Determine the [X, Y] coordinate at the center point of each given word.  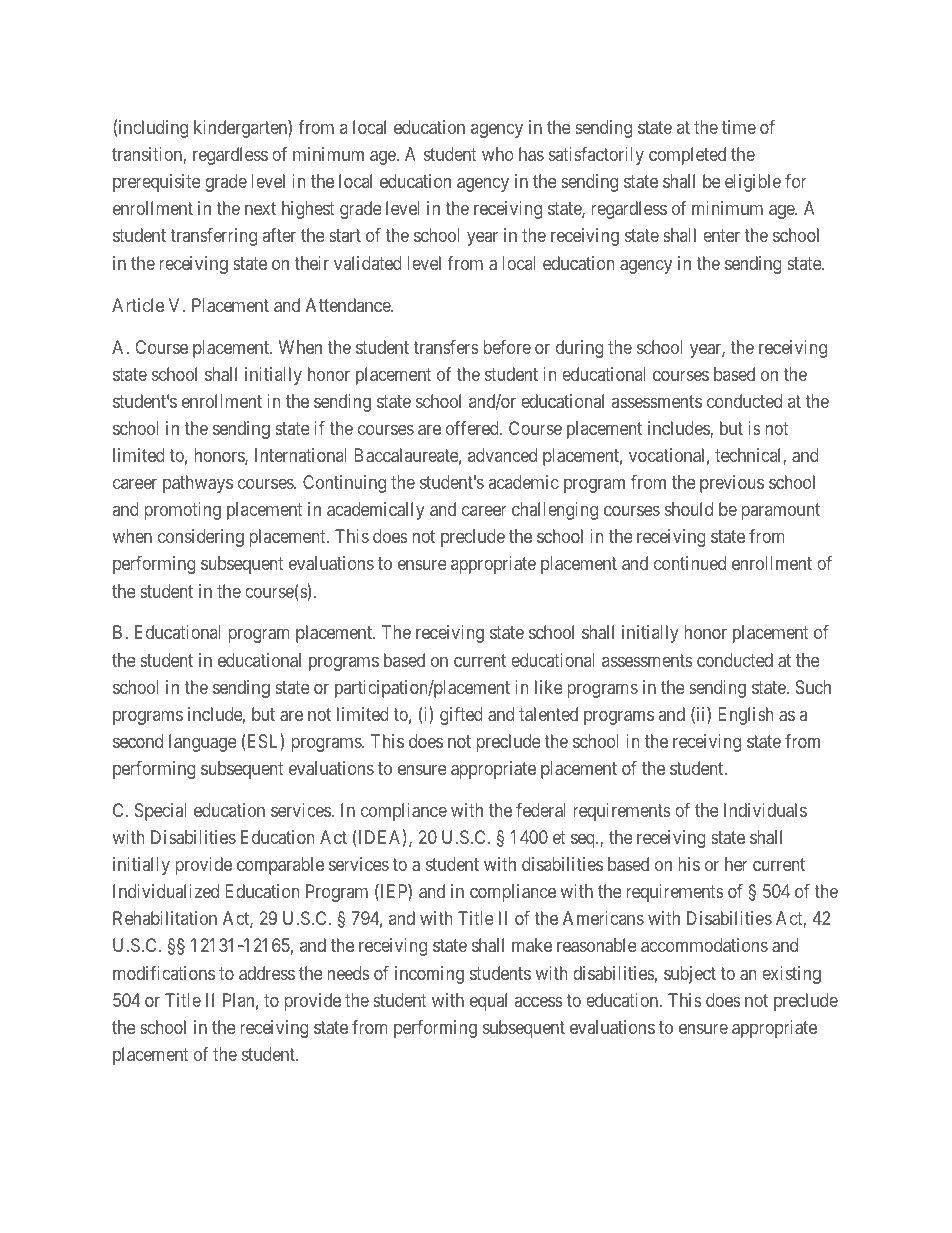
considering [201, 538]
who [498, 154]
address [267, 973]
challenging [555, 511]
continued [690, 563]
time [739, 127]
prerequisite [157, 183]
